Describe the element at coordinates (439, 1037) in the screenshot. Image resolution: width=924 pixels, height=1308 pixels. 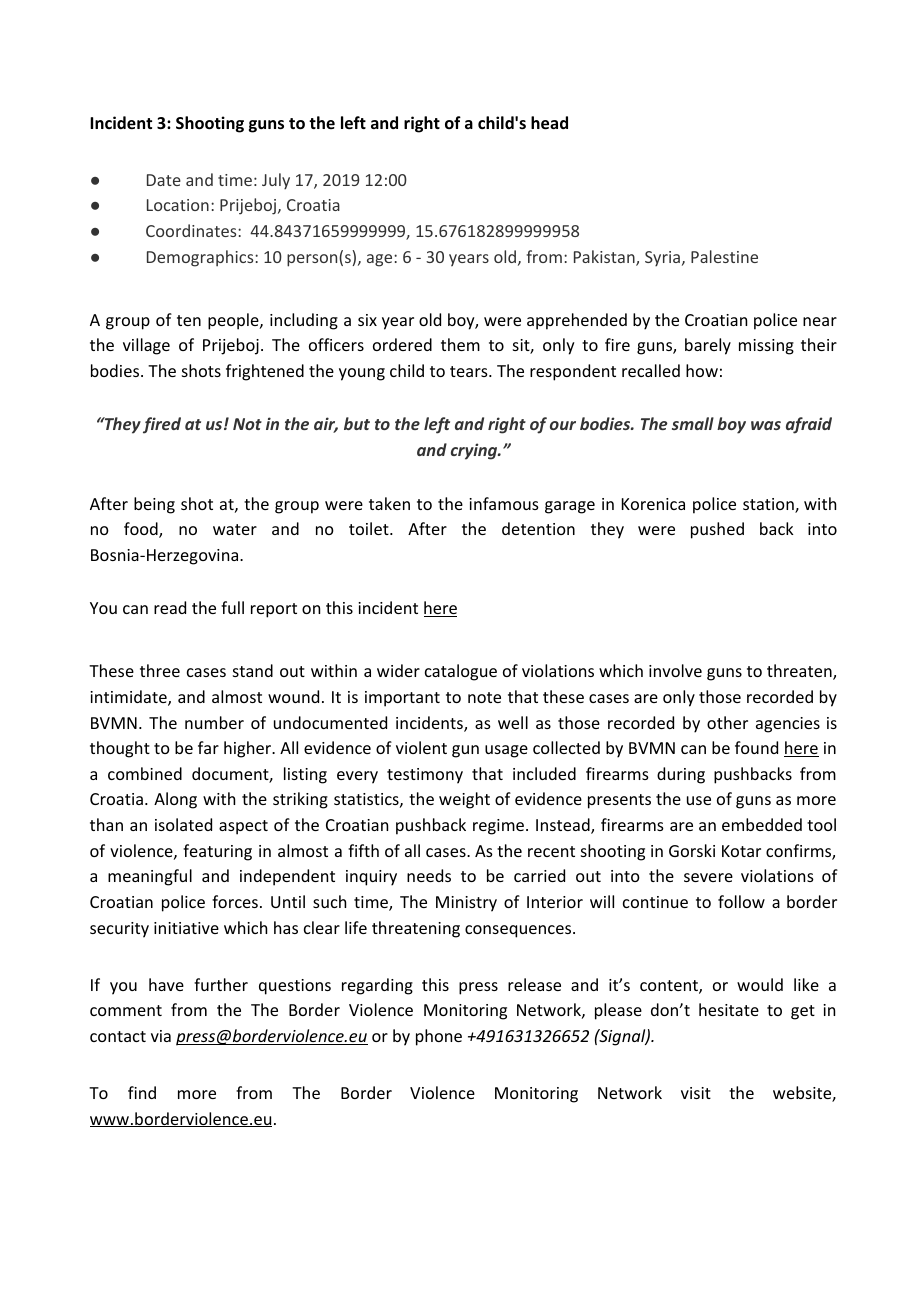
I see `phone` at that location.
